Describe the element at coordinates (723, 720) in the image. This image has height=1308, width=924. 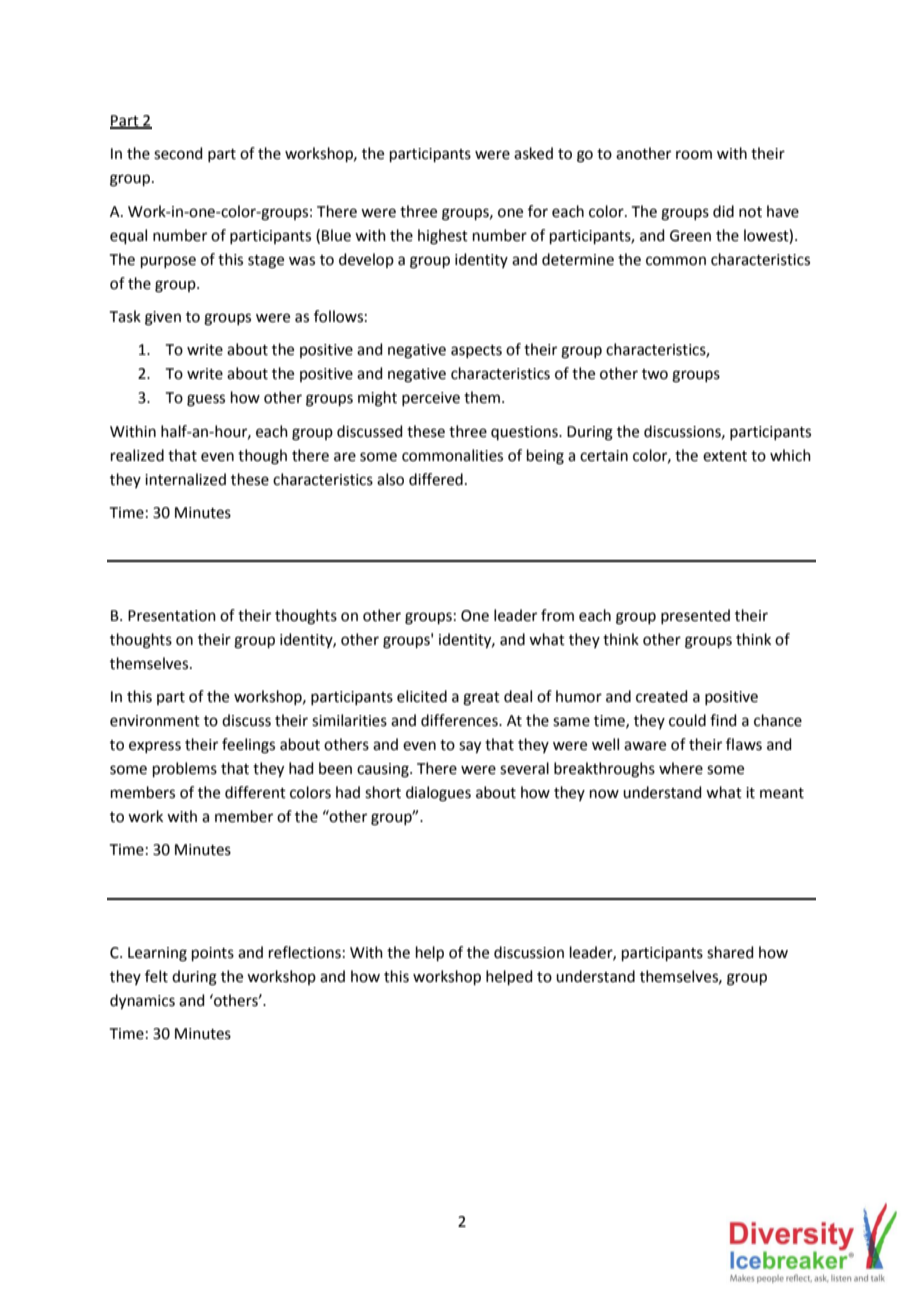
I see `find` at that location.
